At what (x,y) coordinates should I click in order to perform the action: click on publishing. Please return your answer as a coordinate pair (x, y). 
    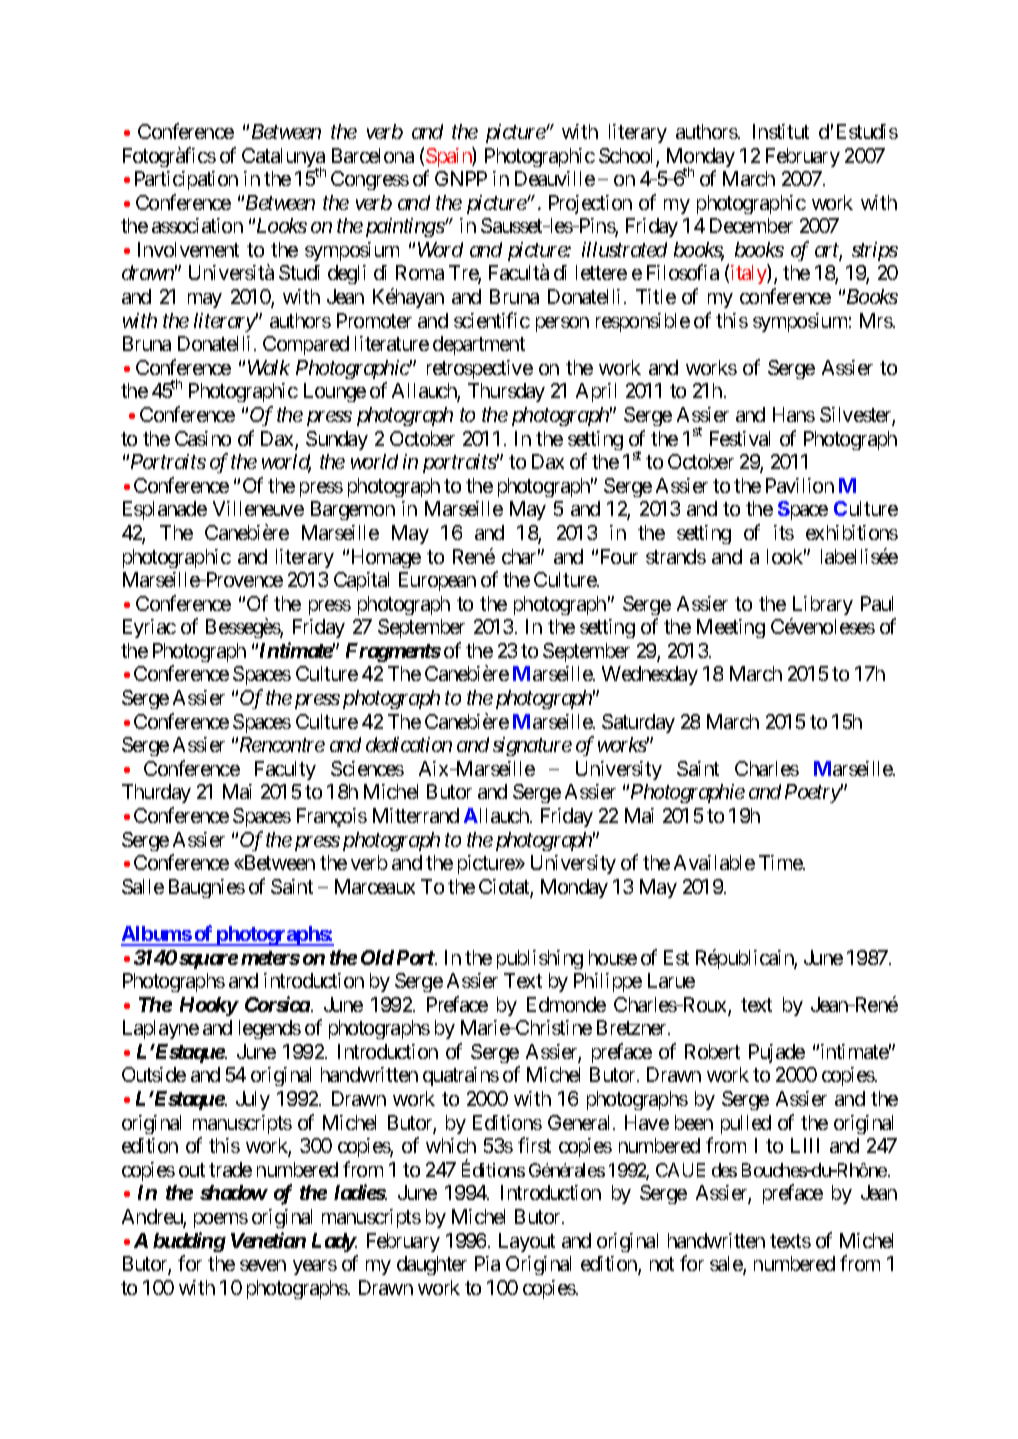
    Looking at the image, I should click on (540, 959).
